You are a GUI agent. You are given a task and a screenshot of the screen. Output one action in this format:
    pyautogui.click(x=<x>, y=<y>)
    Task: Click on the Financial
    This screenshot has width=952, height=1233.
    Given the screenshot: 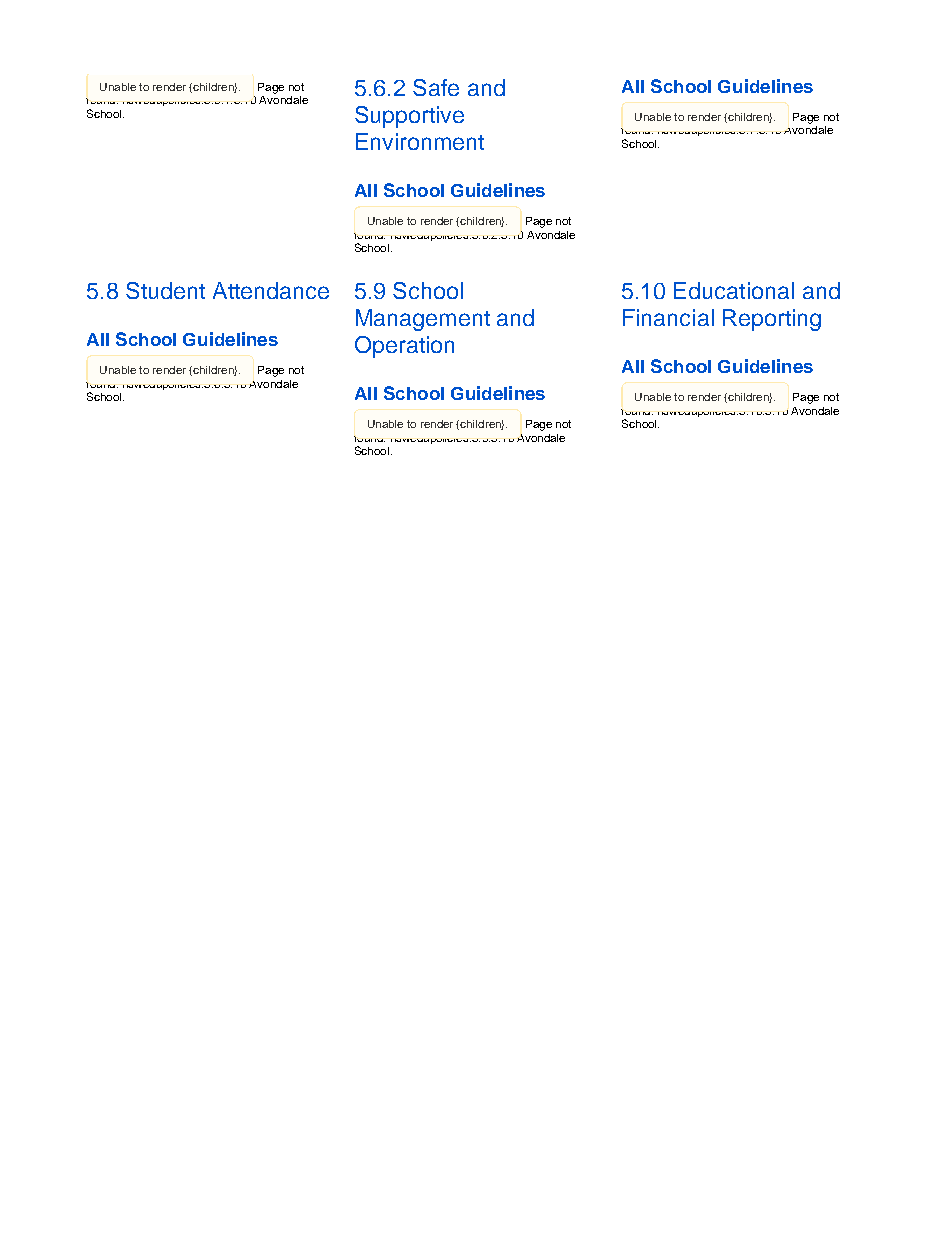 What is the action you would take?
    pyautogui.click(x=668, y=317)
